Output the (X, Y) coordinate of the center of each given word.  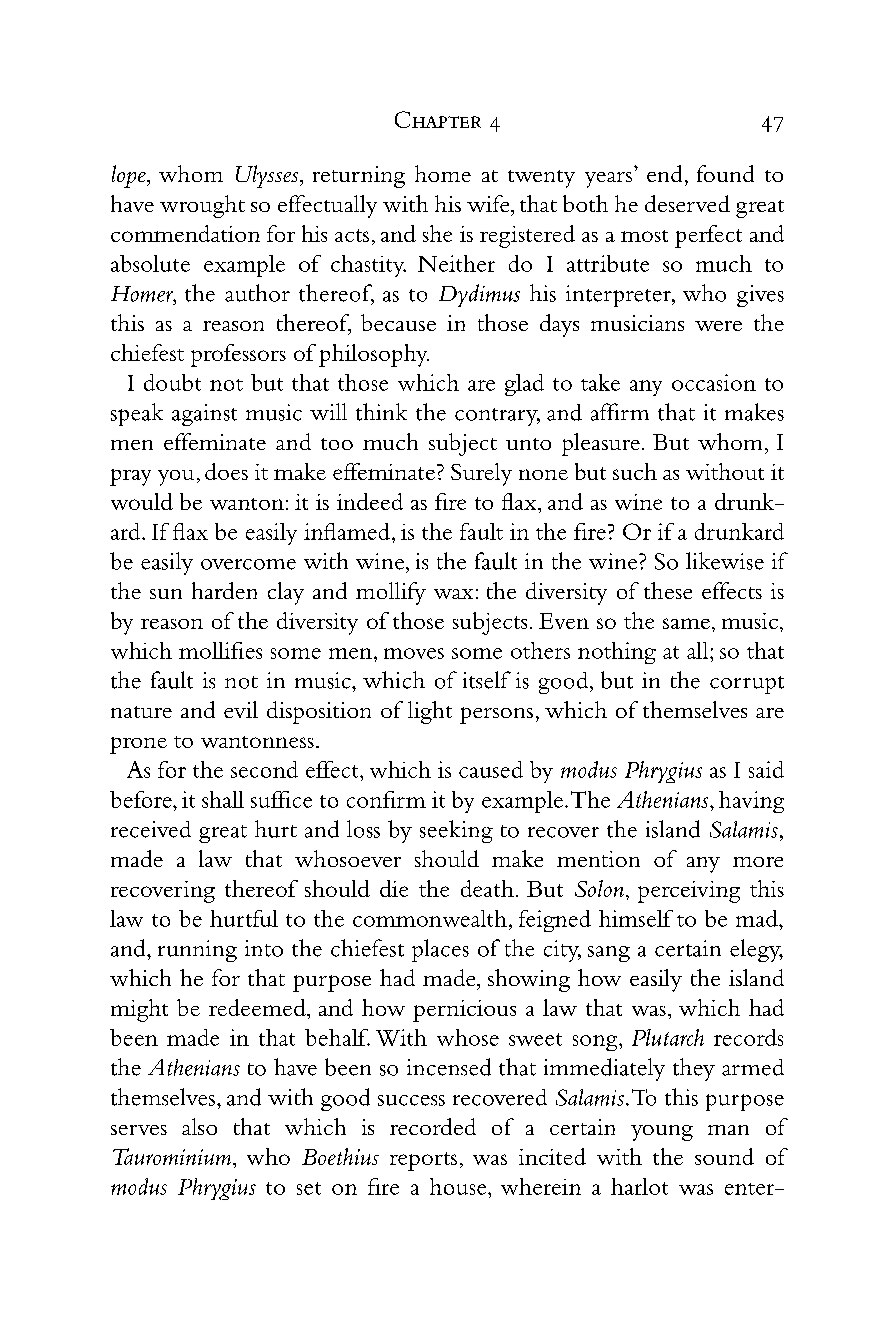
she (437, 233)
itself (487, 680)
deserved (687, 203)
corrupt (747, 685)
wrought (202, 206)
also (199, 1126)
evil (241, 709)
